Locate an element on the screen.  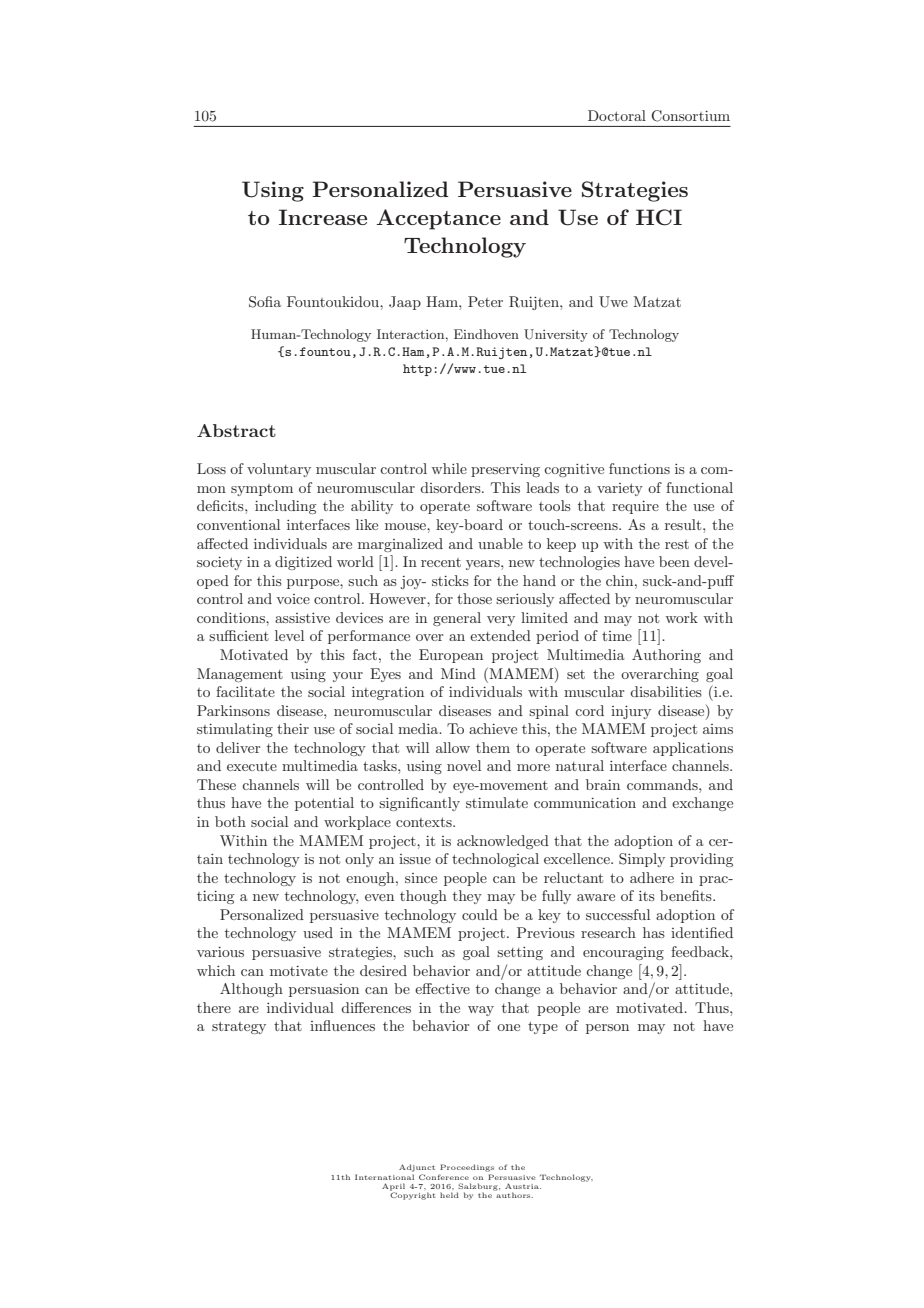
Austria is located at coordinates (523, 1186).
